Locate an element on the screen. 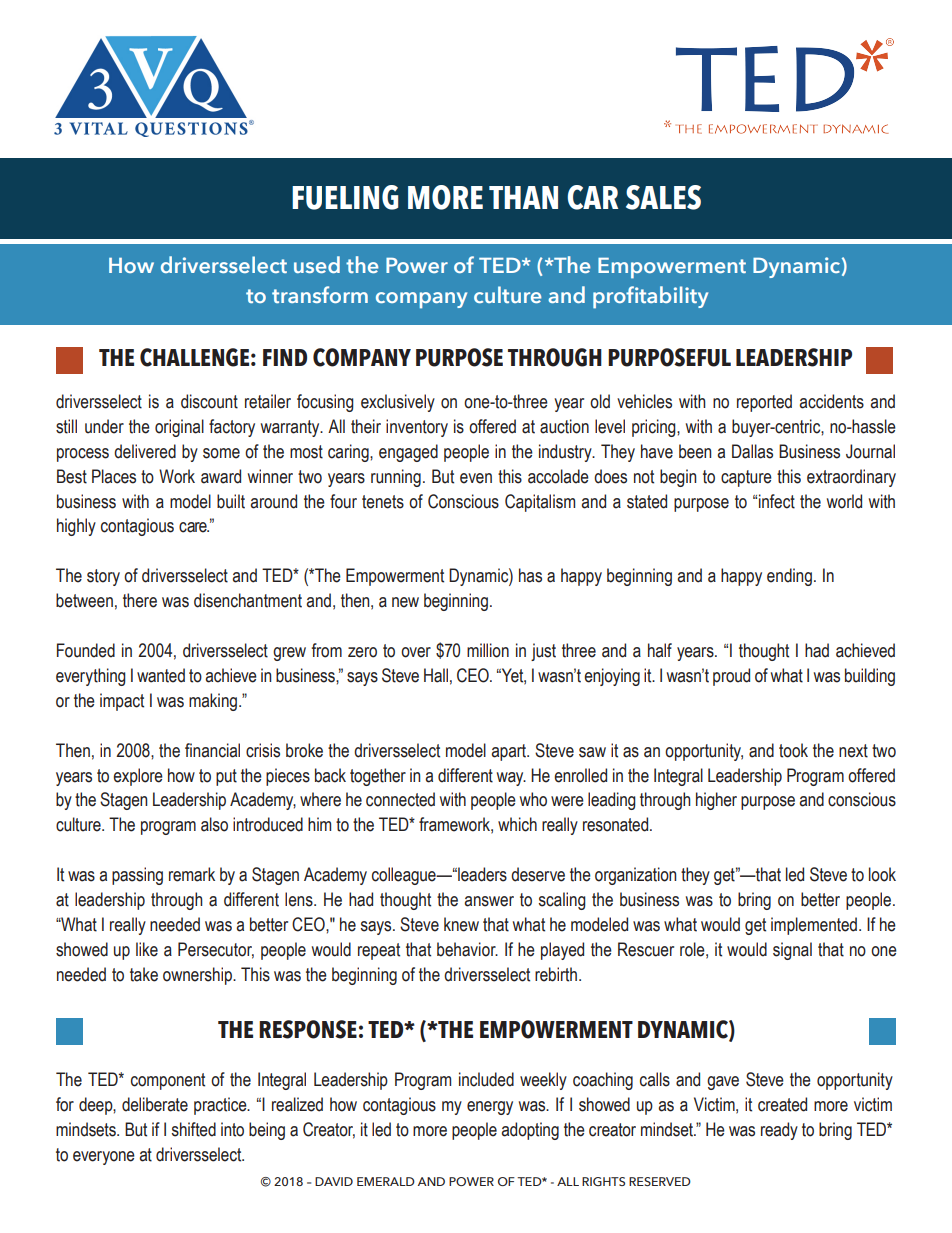 This screenshot has width=952, height=1233. delivered is located at coordinates (145, 451).
